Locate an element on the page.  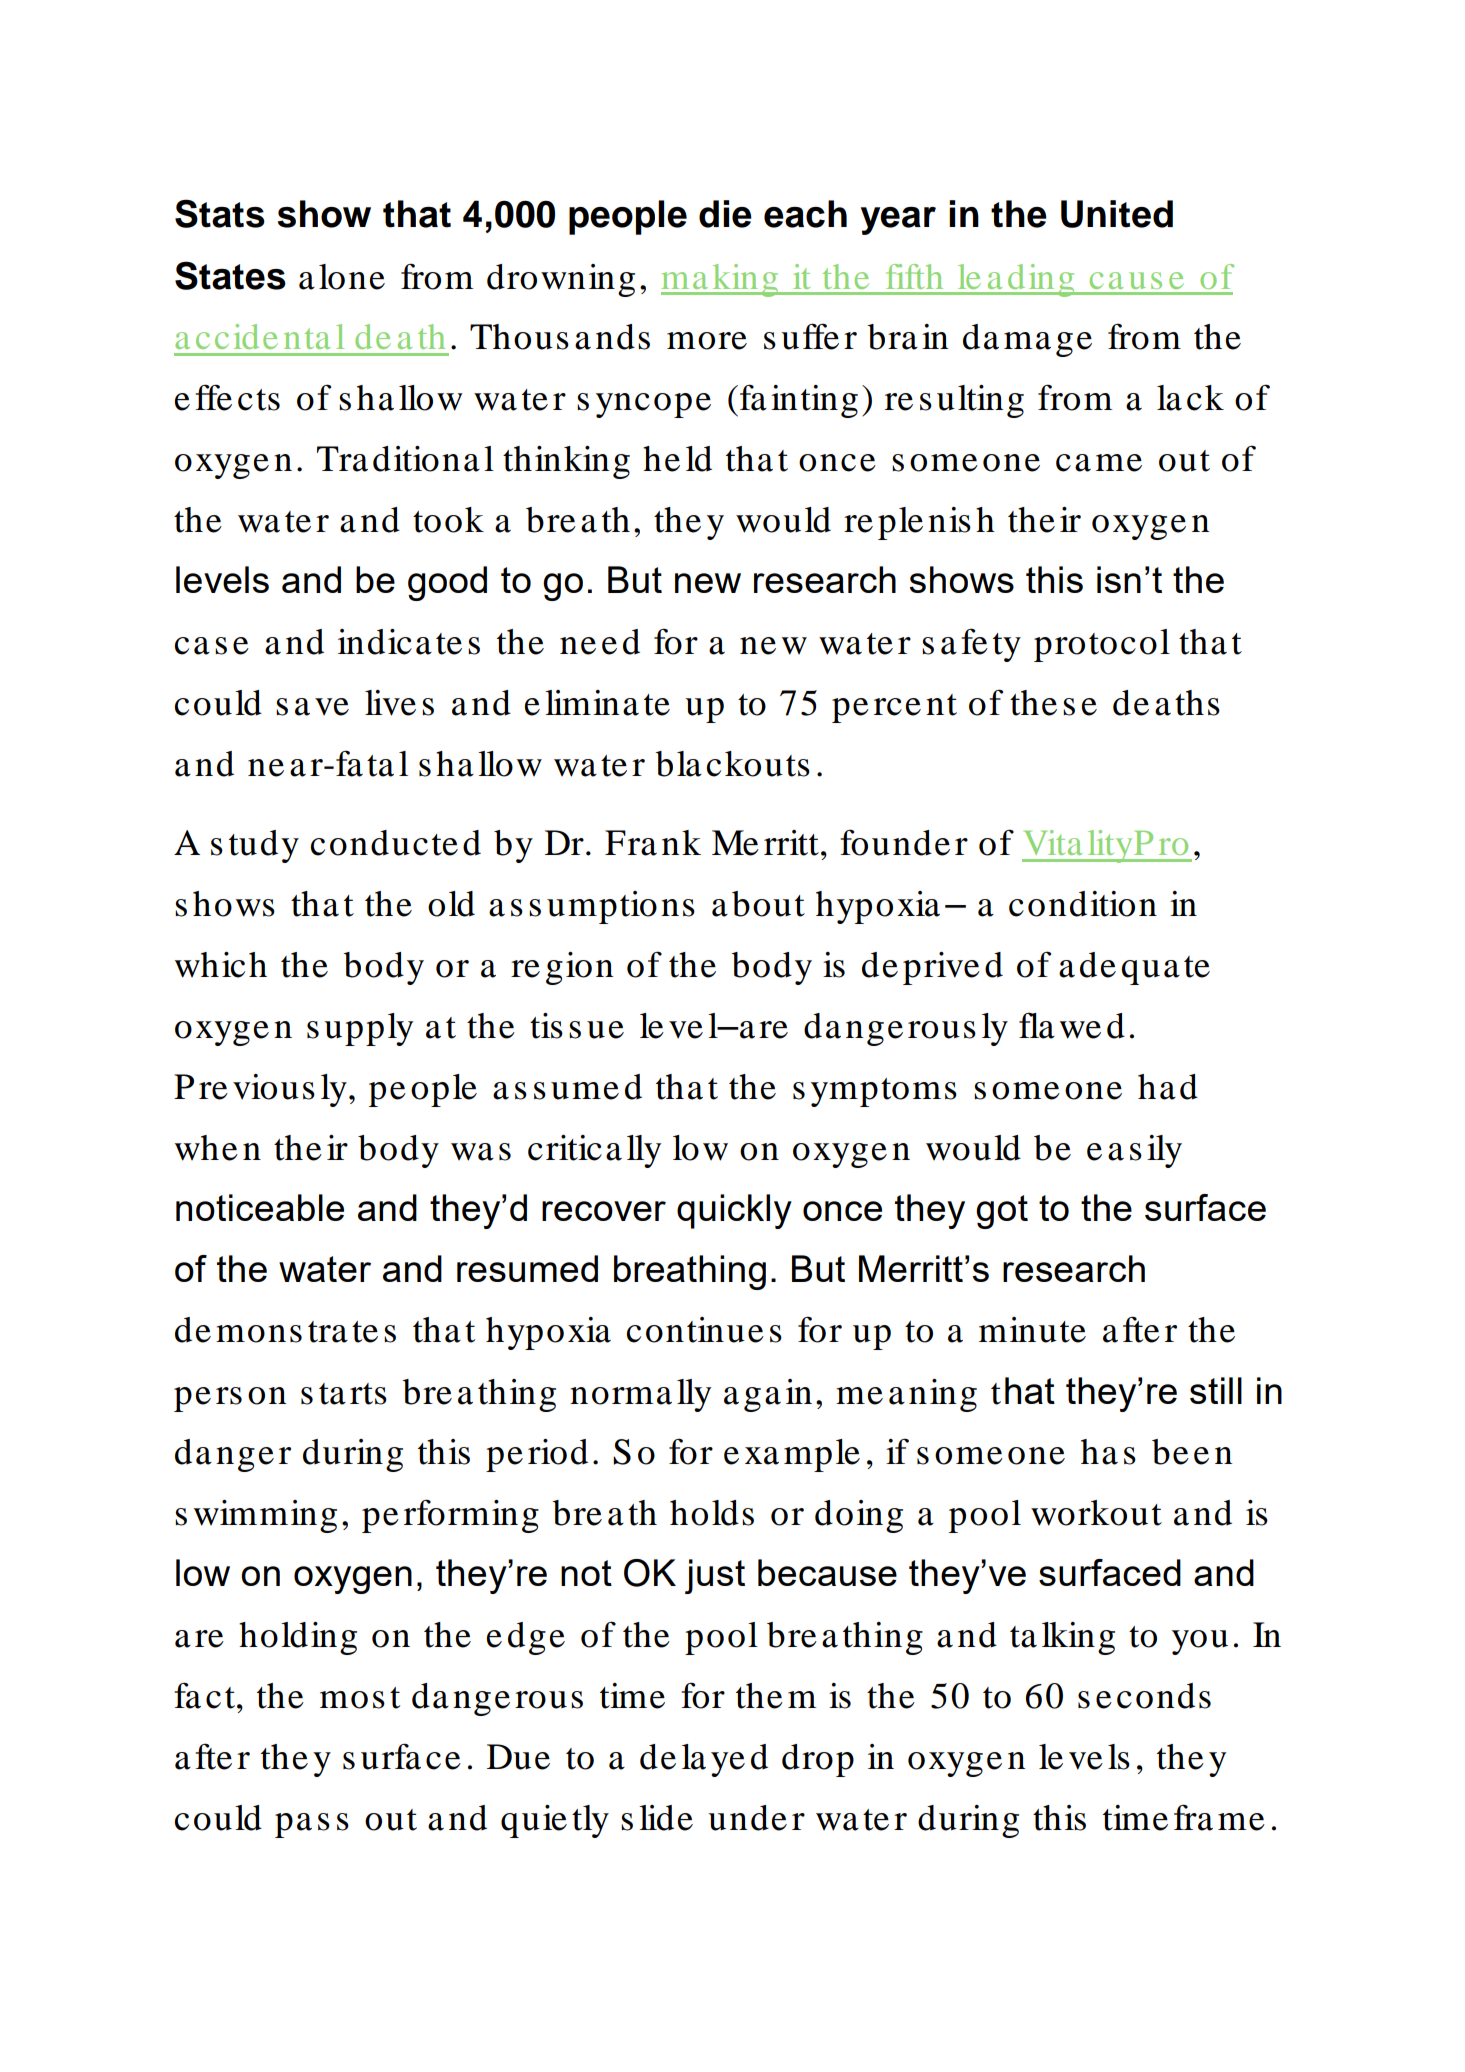
continues is located at coordinates (704, 1330).
